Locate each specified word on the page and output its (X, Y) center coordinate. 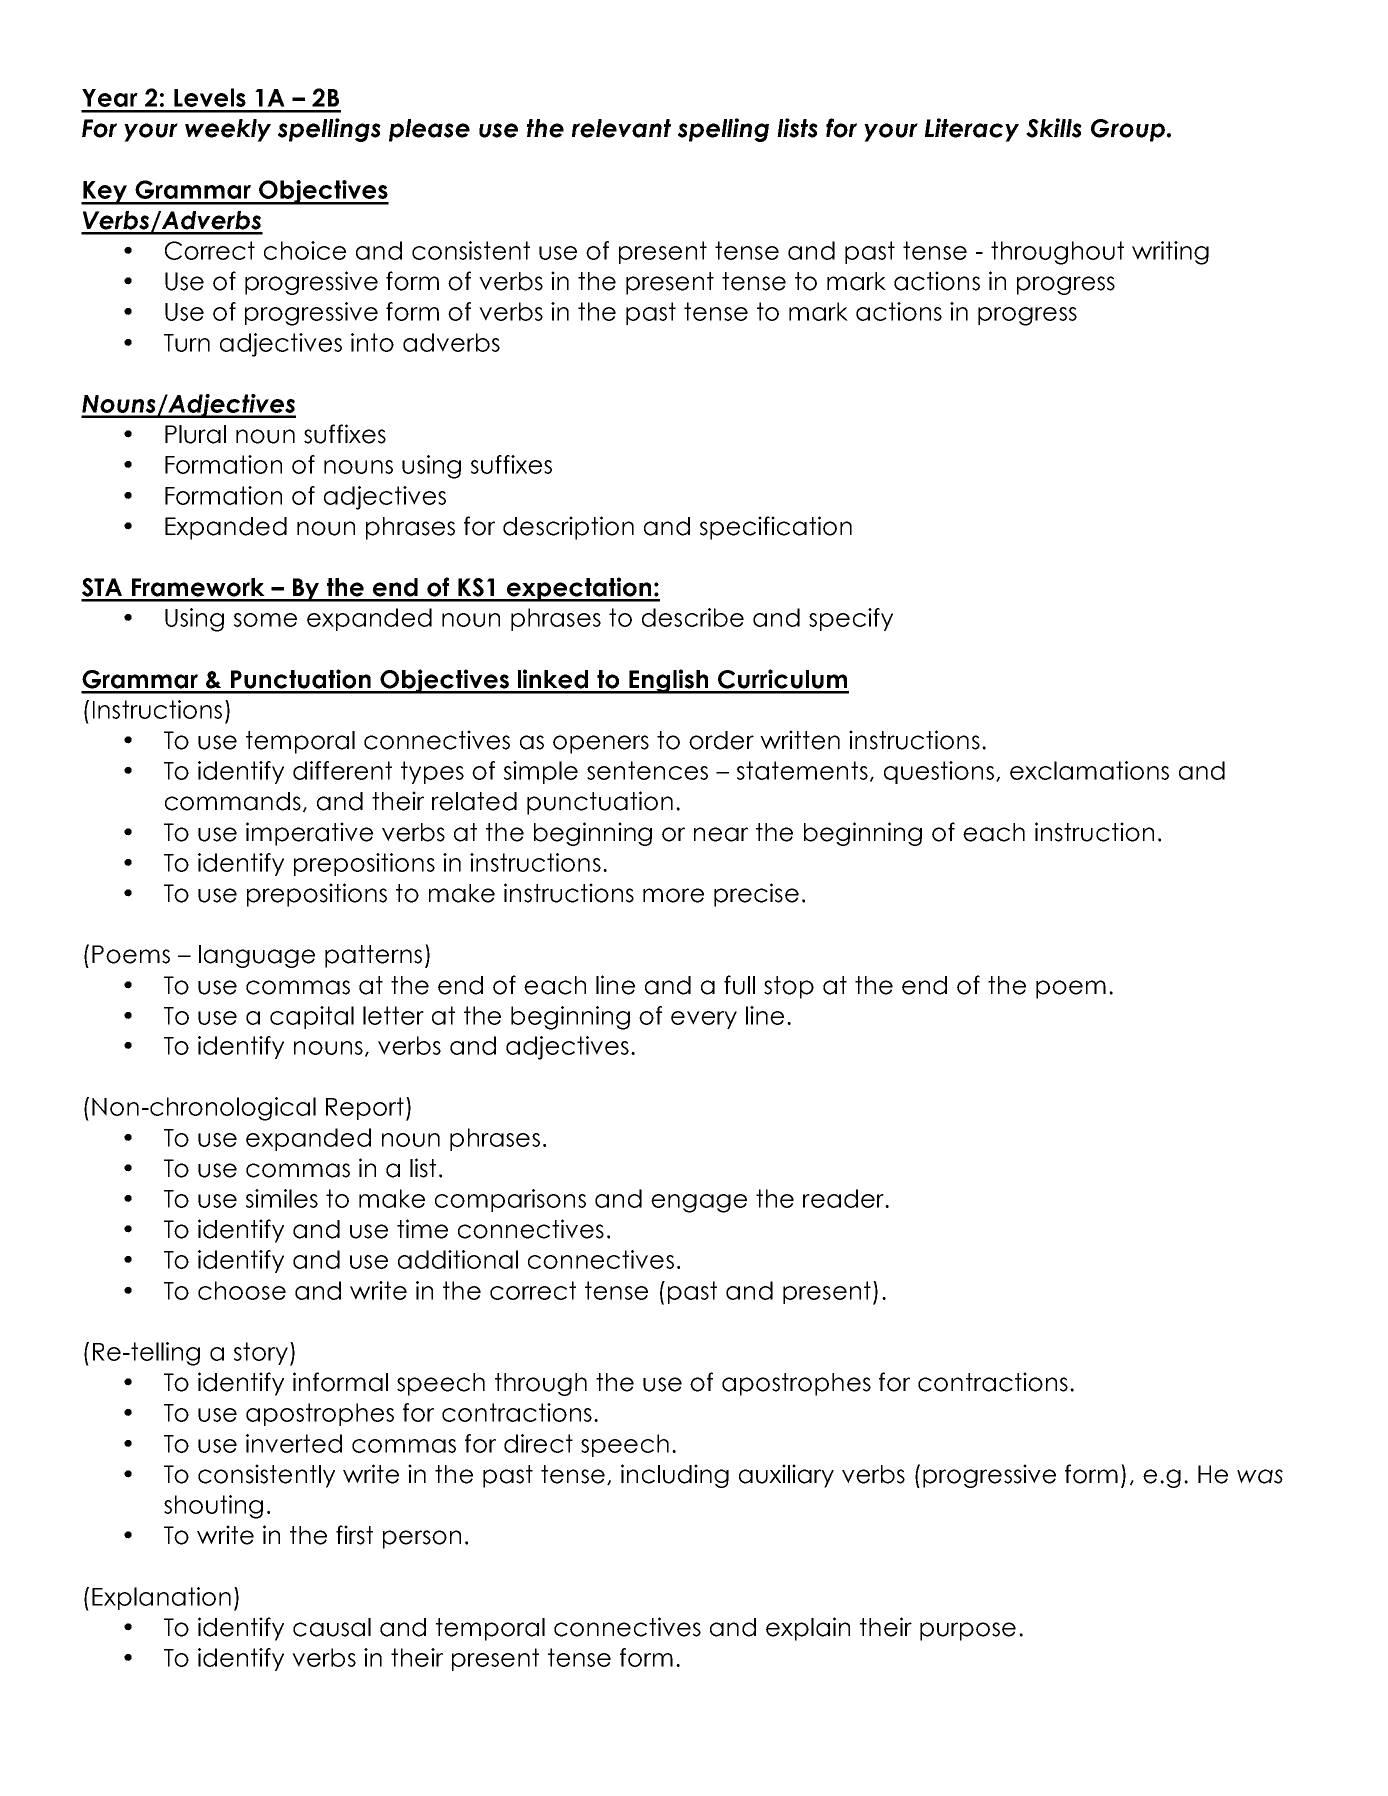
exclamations (1089, 770)
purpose (968, 1631)
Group (1129, 130)
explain (808, 1629)
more (673, 895)
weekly (228, 130)
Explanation (161, 1598)
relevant (621, 128)
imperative (309, 834)
